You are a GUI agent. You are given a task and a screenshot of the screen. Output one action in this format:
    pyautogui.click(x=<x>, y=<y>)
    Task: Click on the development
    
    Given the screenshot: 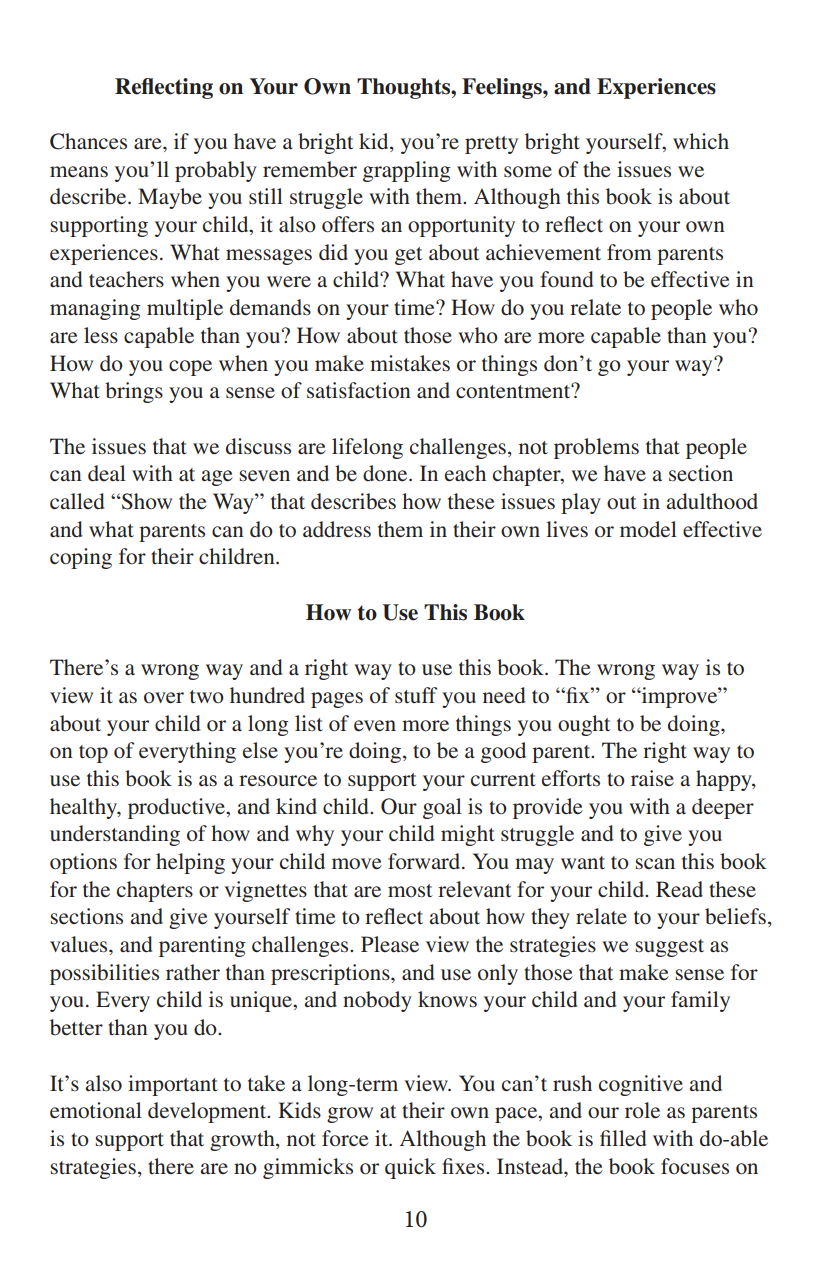 What is the action you would take?
    pyautogui.click(x=208, y=1112)
